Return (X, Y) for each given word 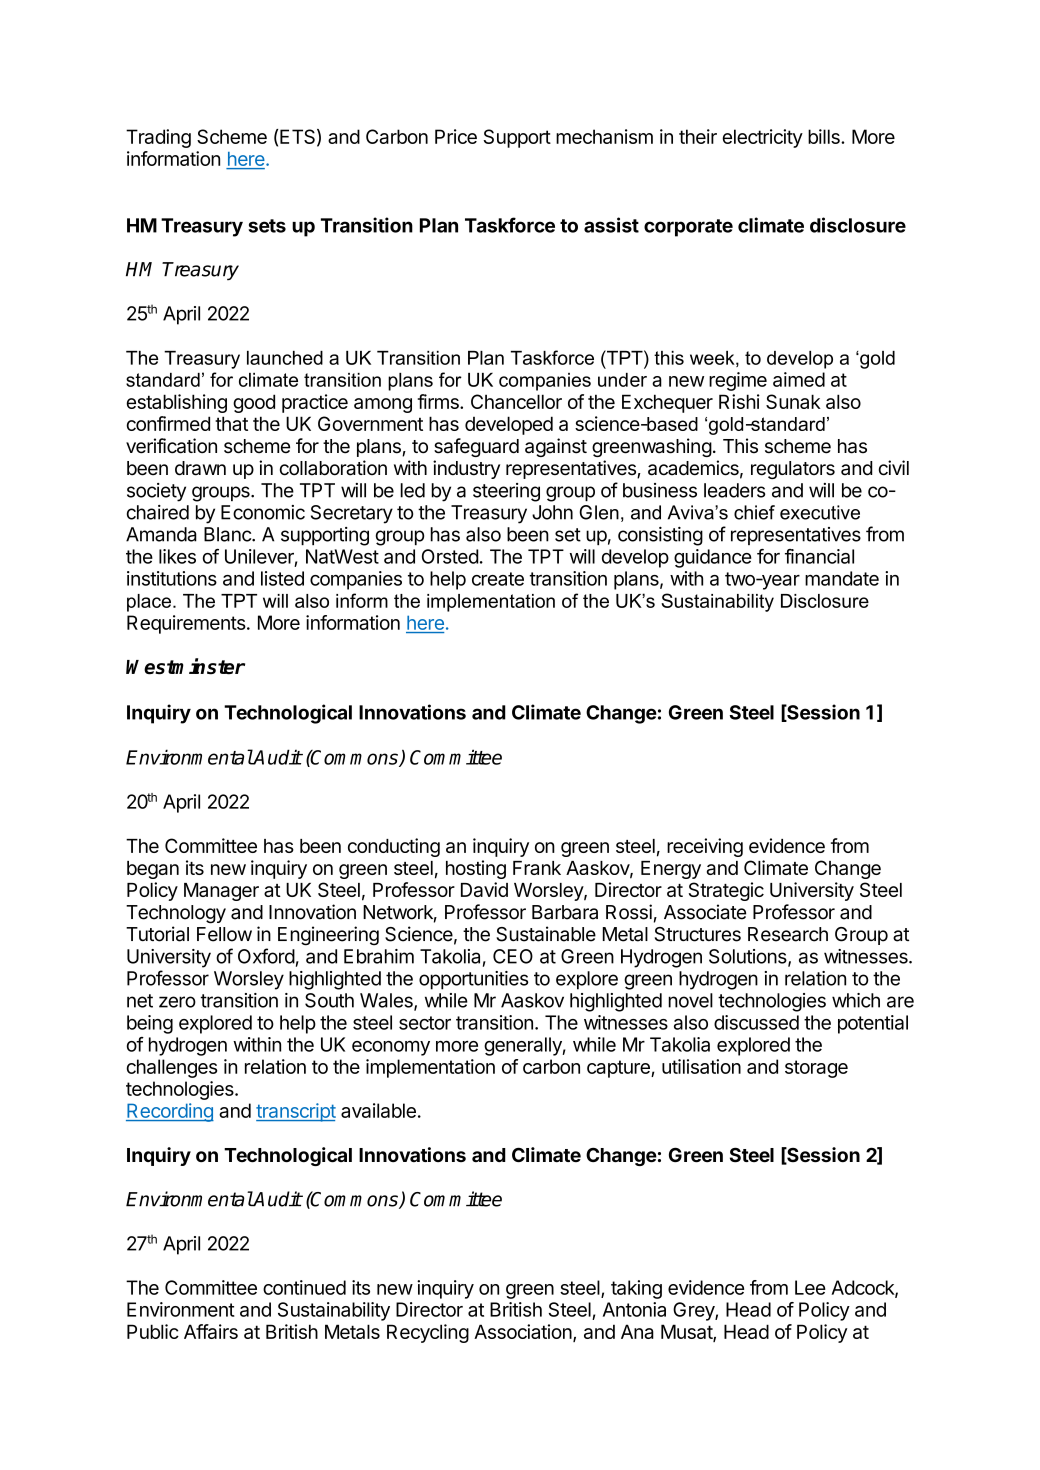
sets (267, 226)
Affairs (211, 1331)
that (231, 423)
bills (825, 136)
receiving (705, 847)
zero (177, 1002)
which (856, 1000)
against (556, 447)
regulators (793, 470)
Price (456, 136)
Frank (537, 868)
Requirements (186, 624)
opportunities (473, 980)
